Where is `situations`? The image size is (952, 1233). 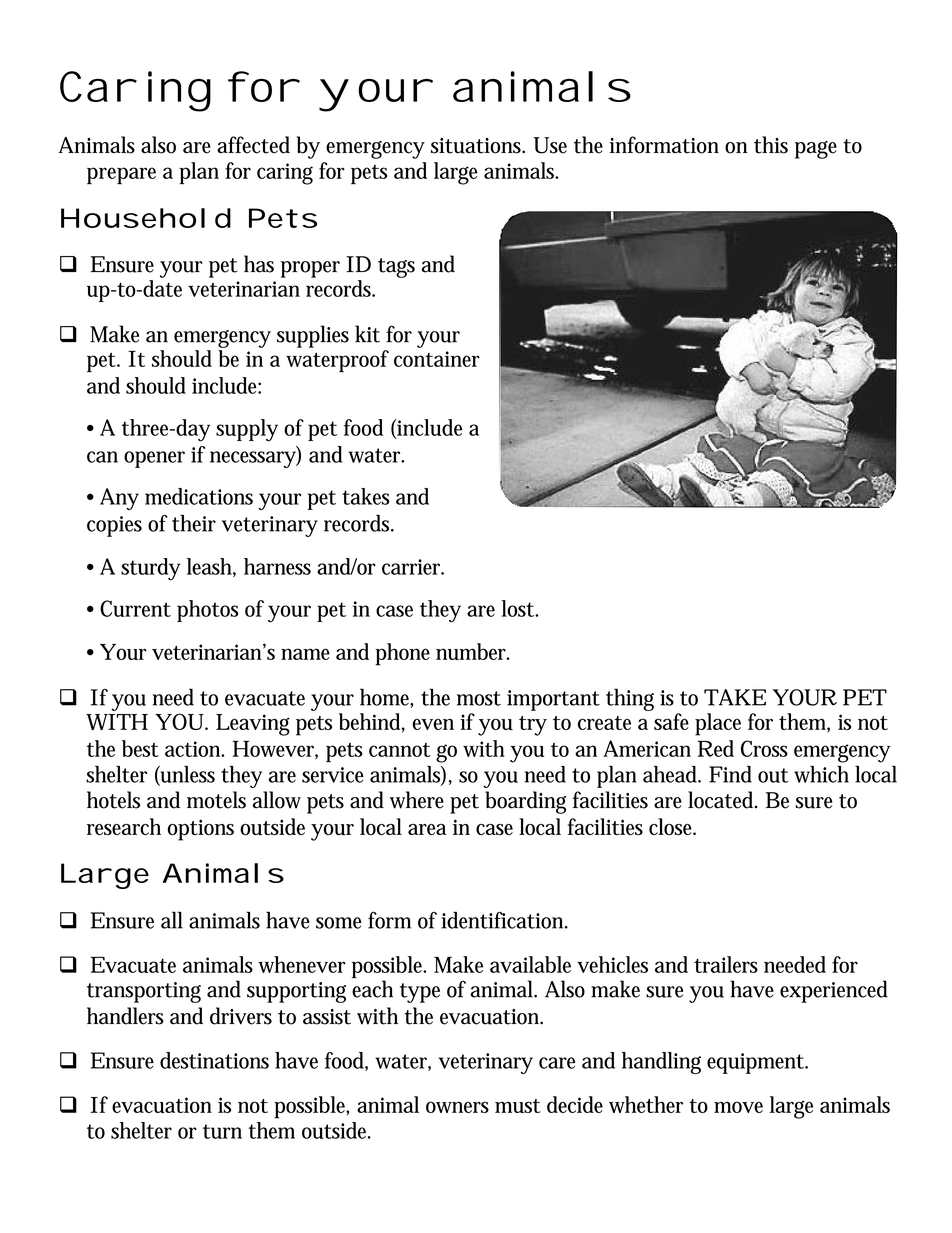
situations is located at coordinates (477, 146).
